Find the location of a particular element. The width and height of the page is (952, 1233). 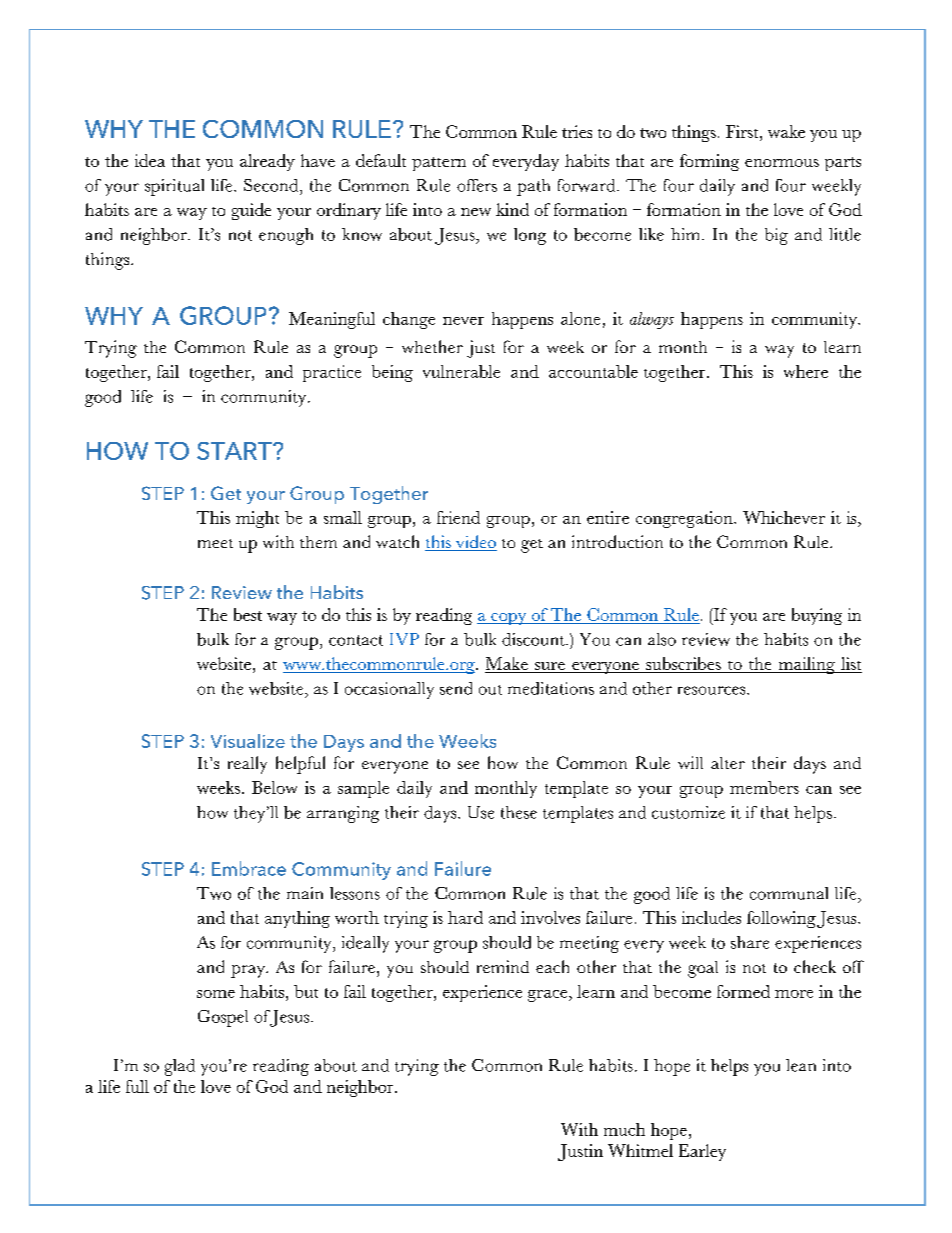

glad is located at coordinates (180, 1067).
